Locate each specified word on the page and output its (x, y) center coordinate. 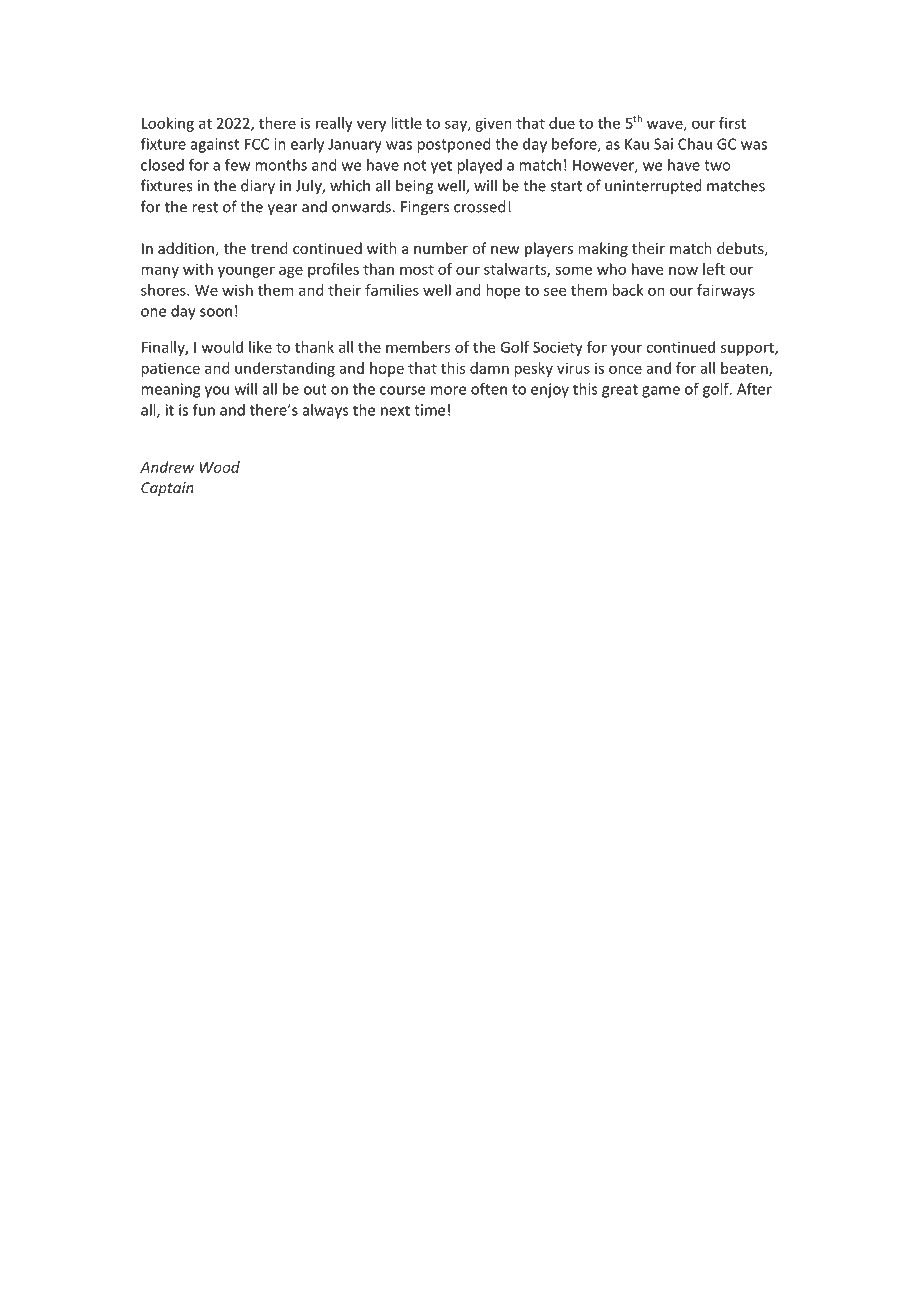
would (222, 347)
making (603, 249)
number (441, 248)
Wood (220, 467)
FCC (257, 144)
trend (269, 248)
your (626, 350)
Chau (695, 144)
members (418, 347)
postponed (454, 145)
